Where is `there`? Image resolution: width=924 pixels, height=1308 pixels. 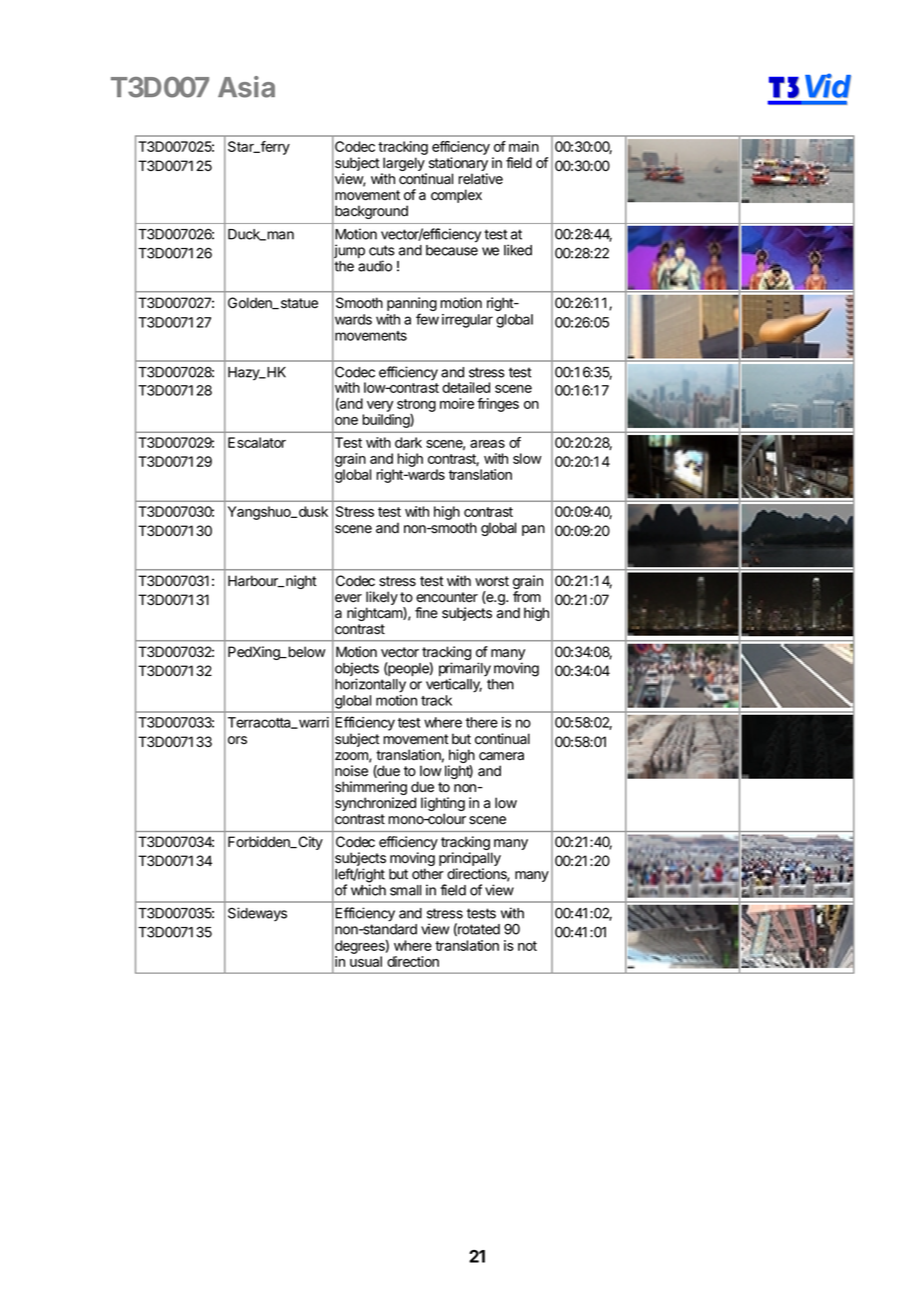 there is located at coordinates (482, 722).
